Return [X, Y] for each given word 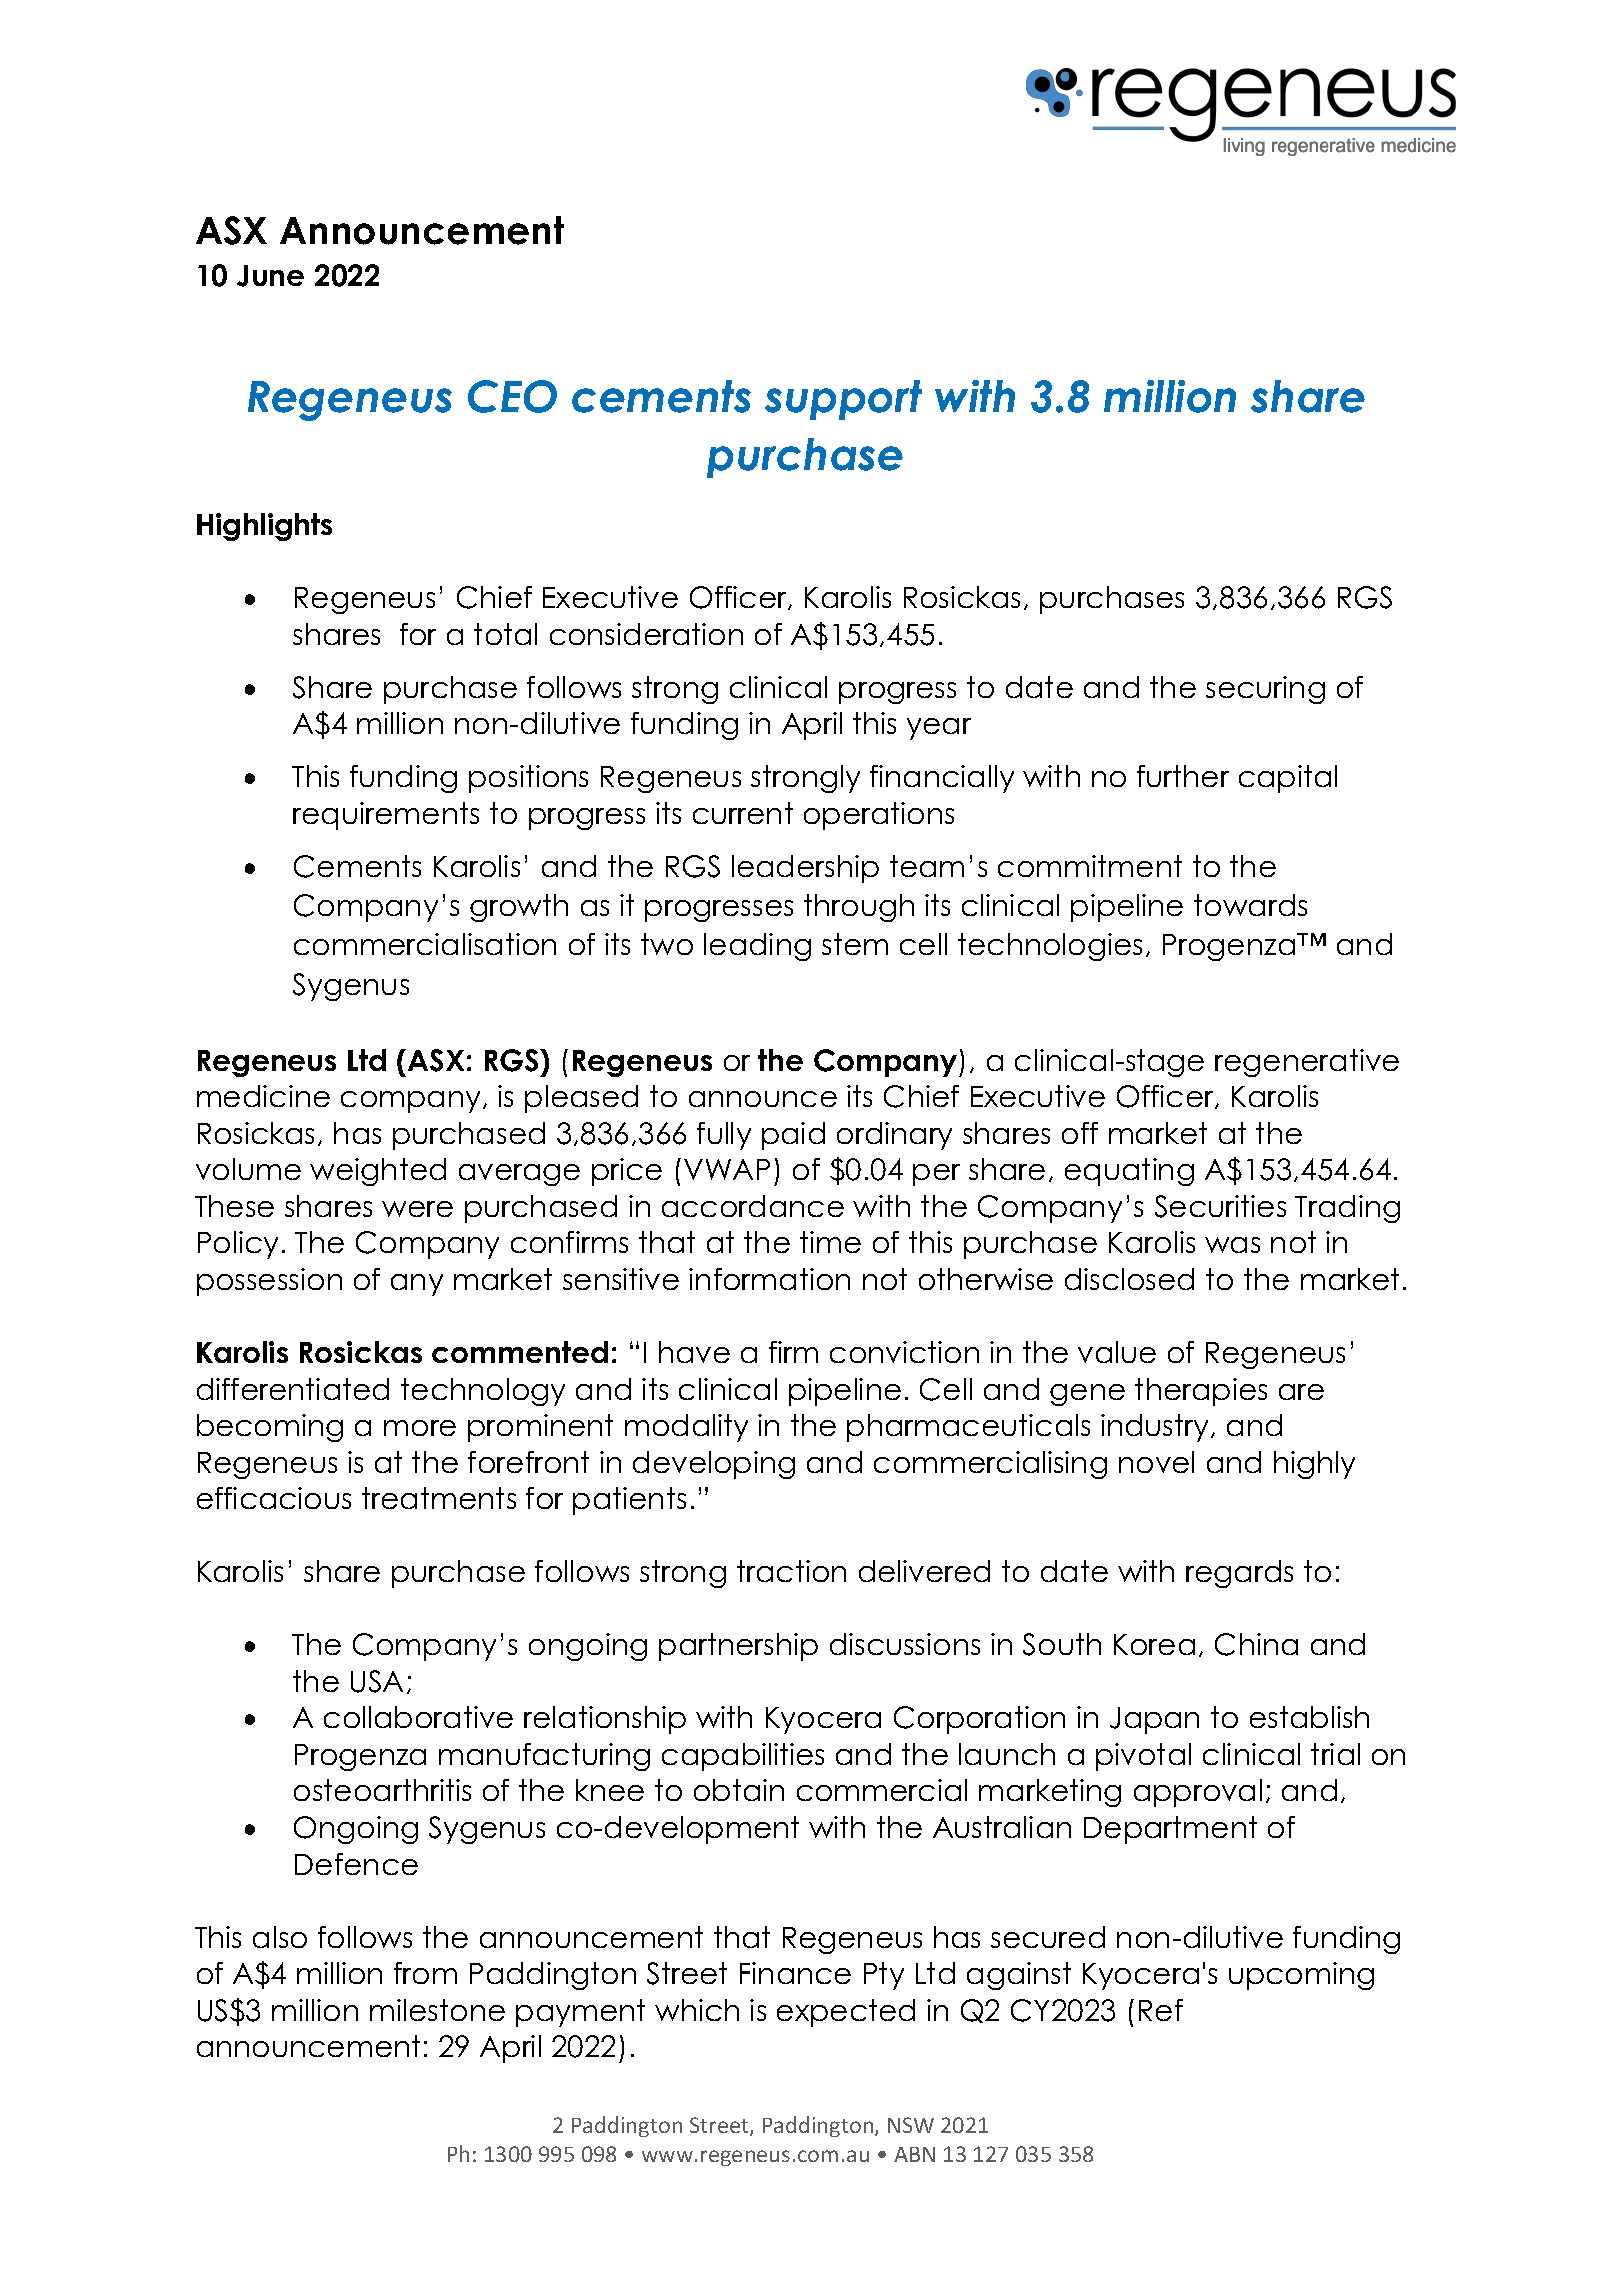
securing [1265, 690]
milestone [437, 2010]
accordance [753, 1206]
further [1183, 776]
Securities [1220, 1206]
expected [846, 2013]
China [1256, 1644]
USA [377, 1681]
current [743, 813]
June [270, 276]
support [843, 400]
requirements [386, 816]
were [417, 1209]
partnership [738, 1647]
